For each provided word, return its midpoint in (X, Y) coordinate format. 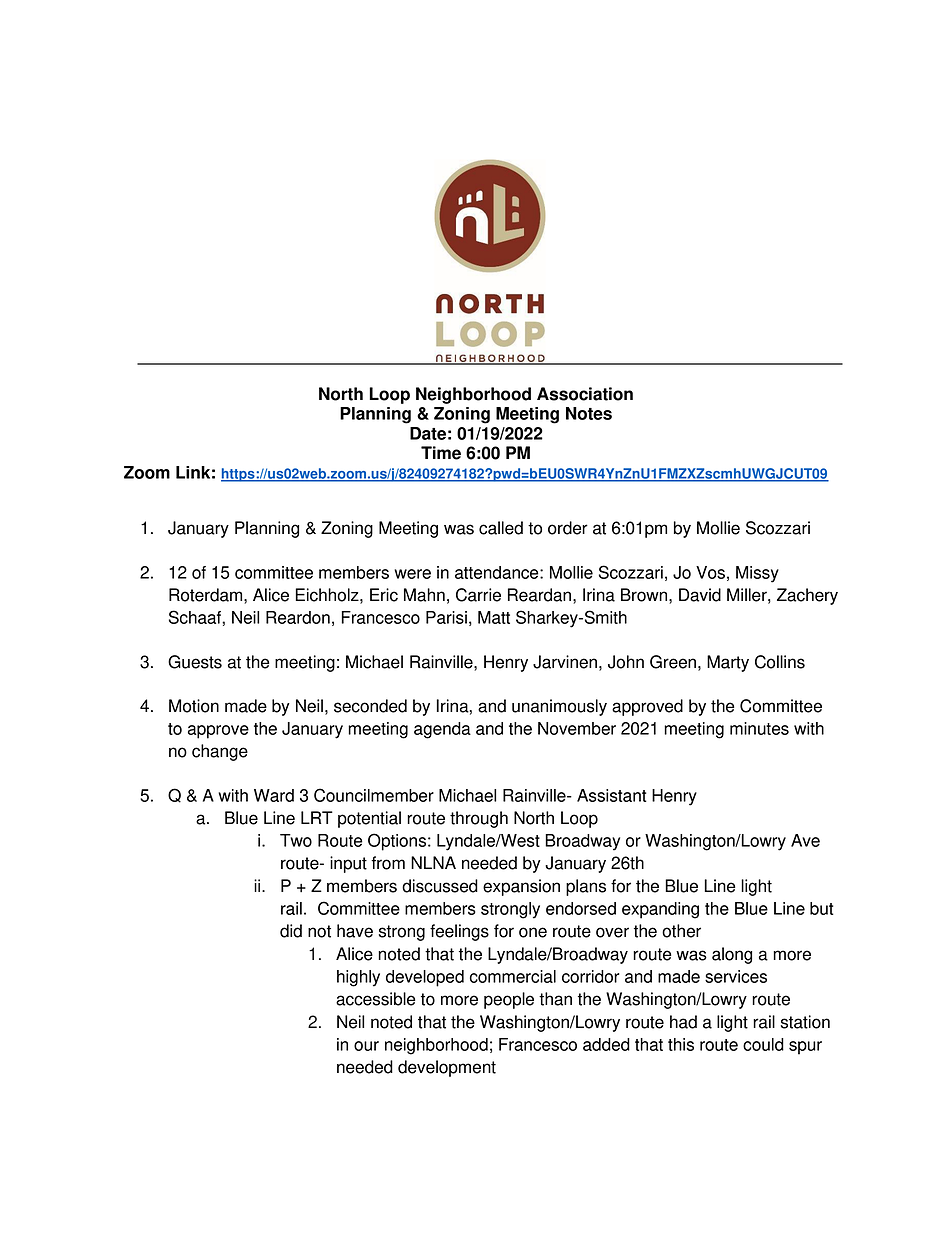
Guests (195, 662)
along (732, 955)
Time (441, 453)
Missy (757, 574)
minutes (759, 728)
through (479, 819)
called (501, 528)
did (291, 931)
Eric (384, 595)
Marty (728, 663)
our (366, 1046)
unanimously (559, 707)
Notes (589, 413)
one (533, 932)
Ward (274, 795)
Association (585, 394)
